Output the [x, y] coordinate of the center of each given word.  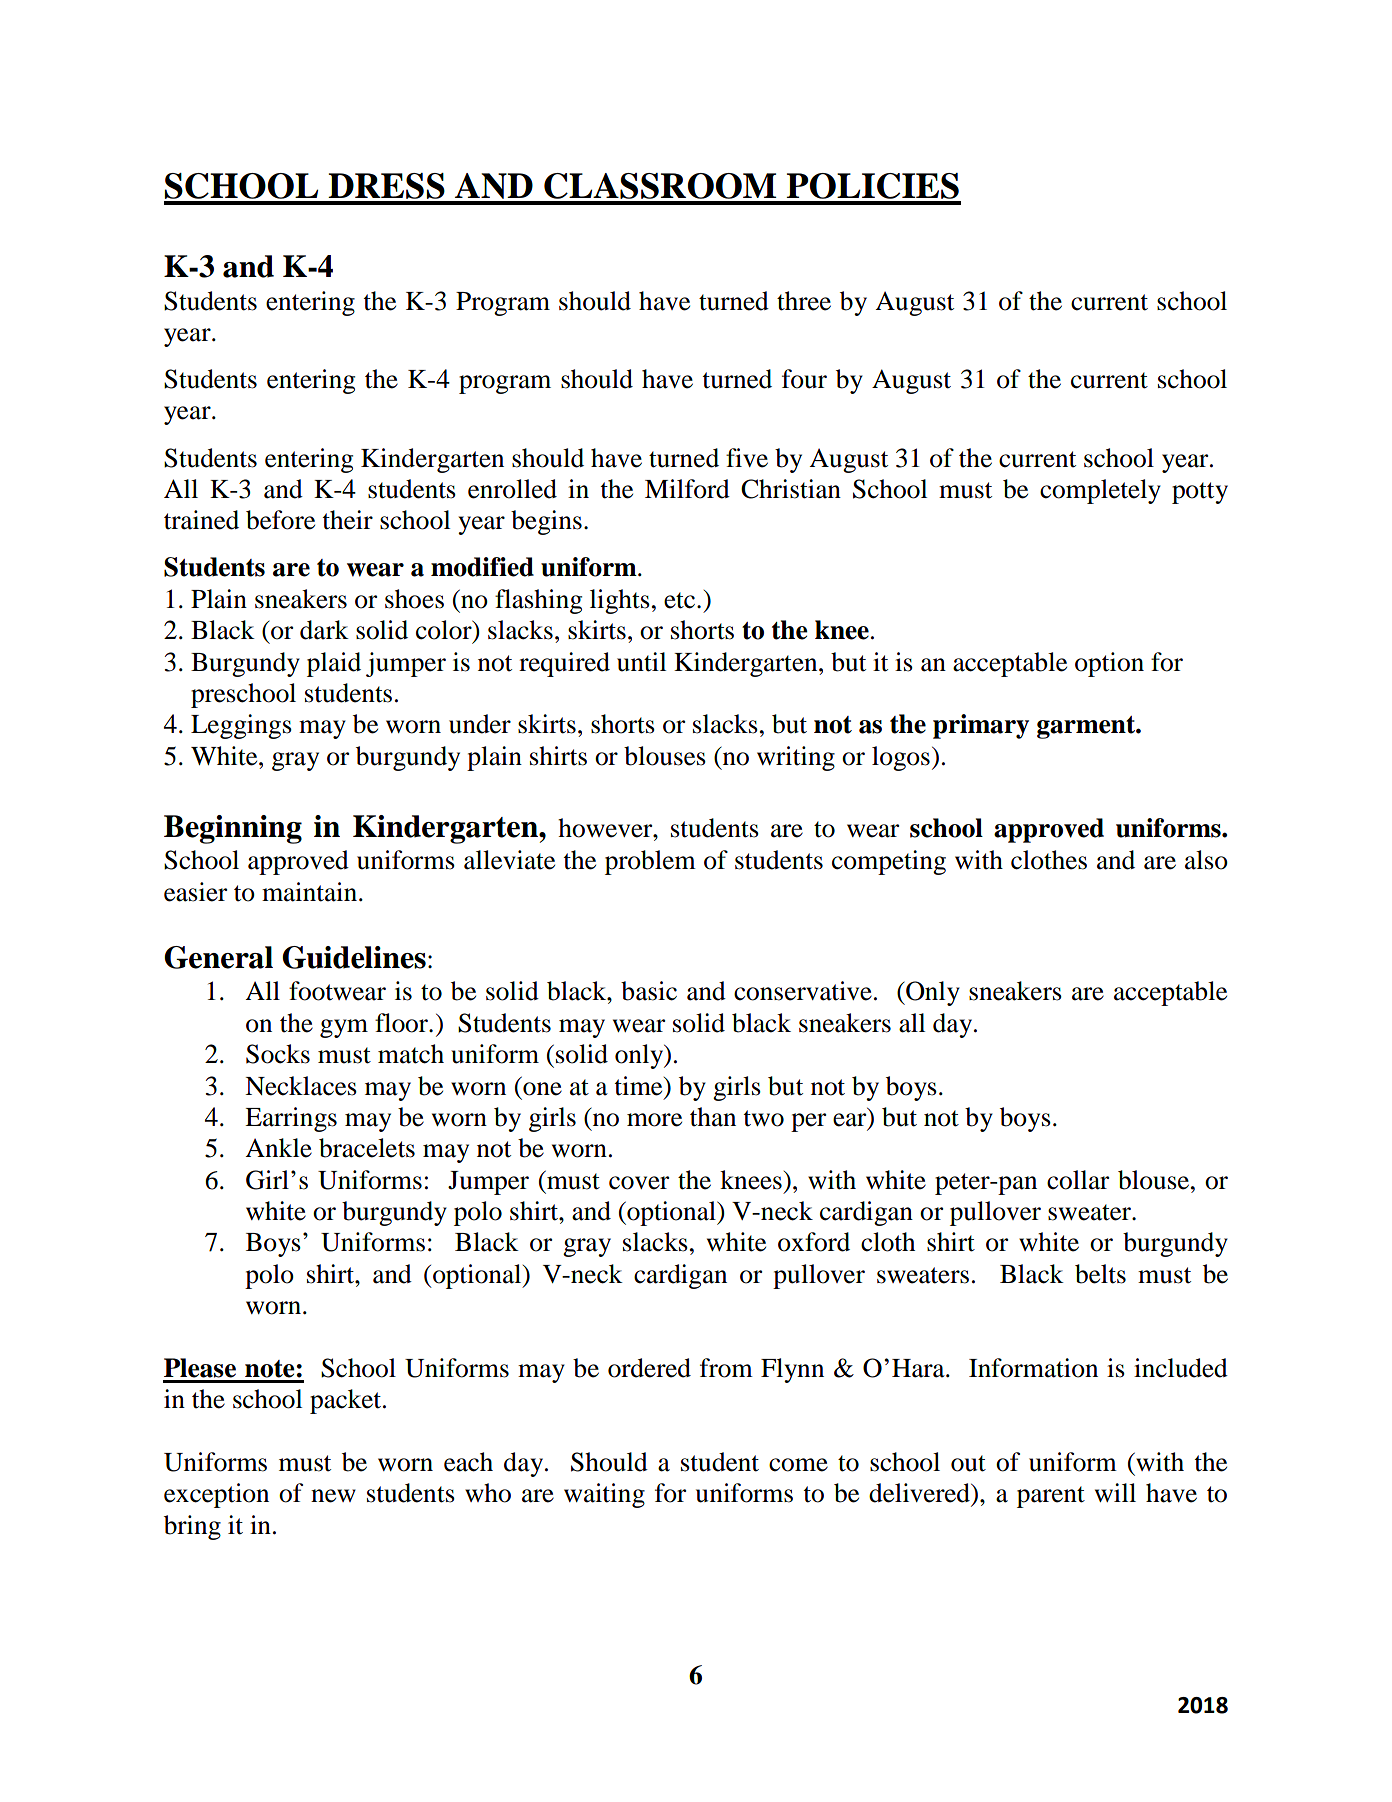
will [1115, 1492]
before [280, 520]
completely [1100, 491]
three [804, 301]
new [333, 1496]
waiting [604, 1495]
